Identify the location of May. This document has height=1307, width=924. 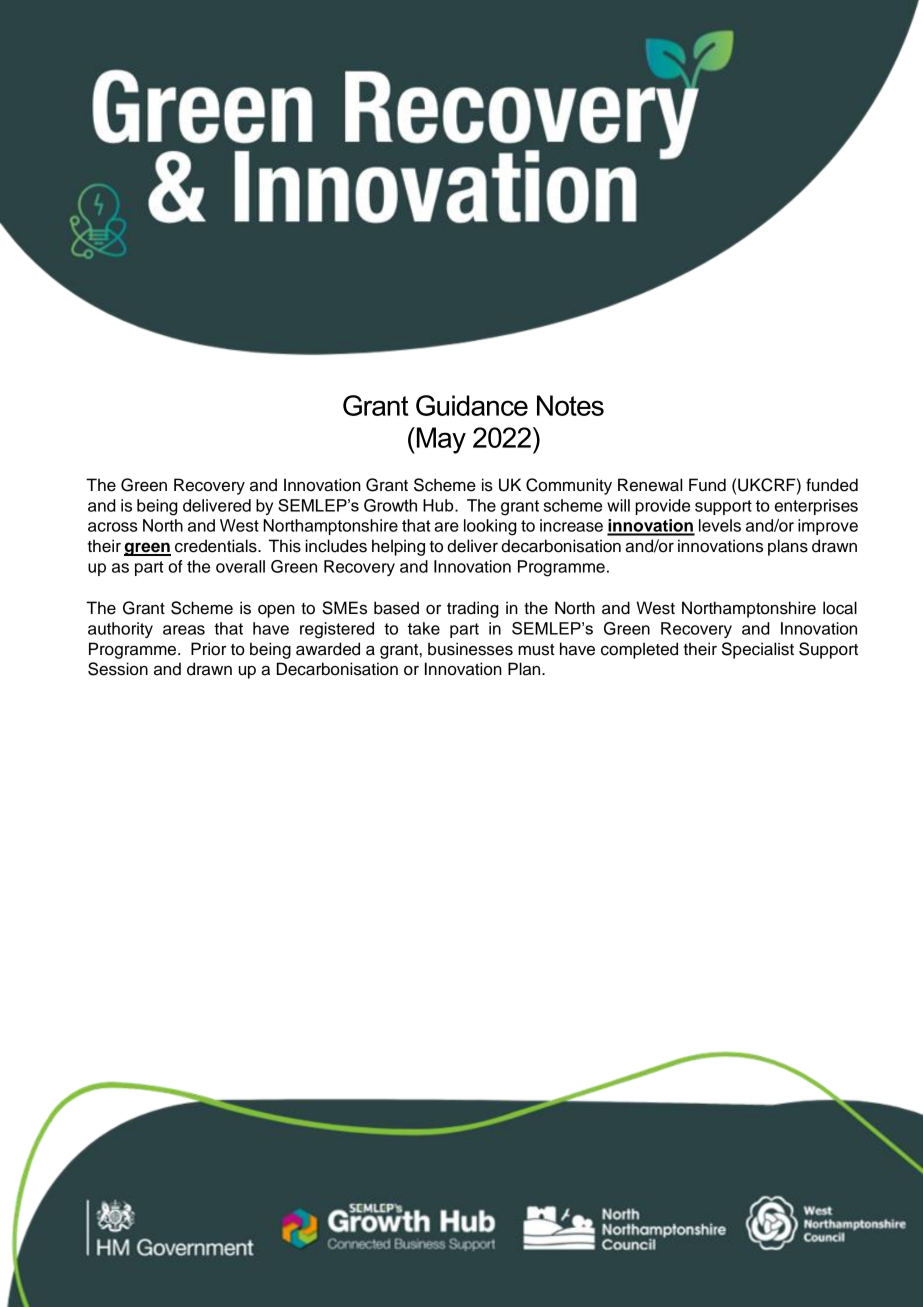
(440, 440).
